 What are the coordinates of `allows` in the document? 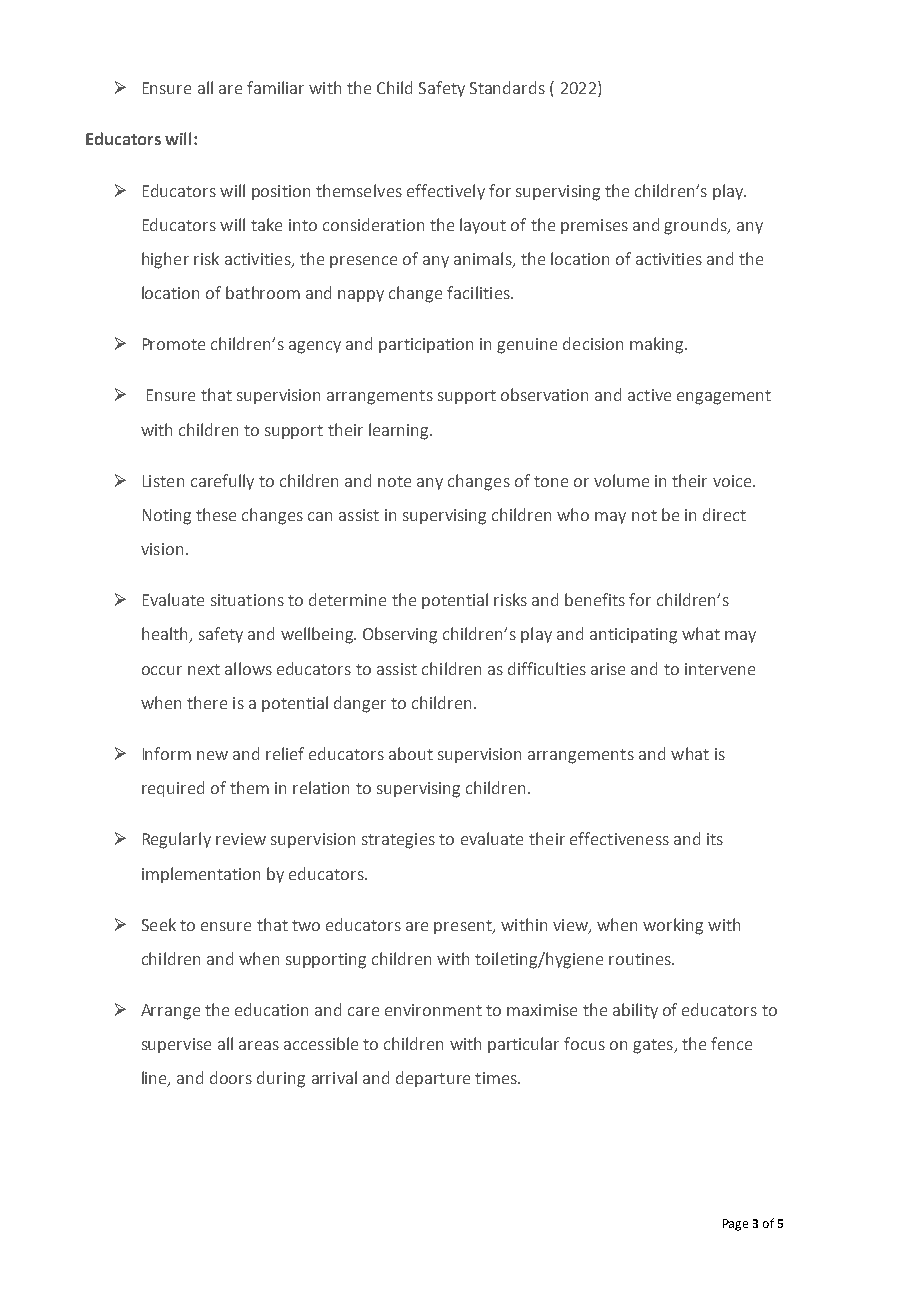 It's located at (248, 668).
